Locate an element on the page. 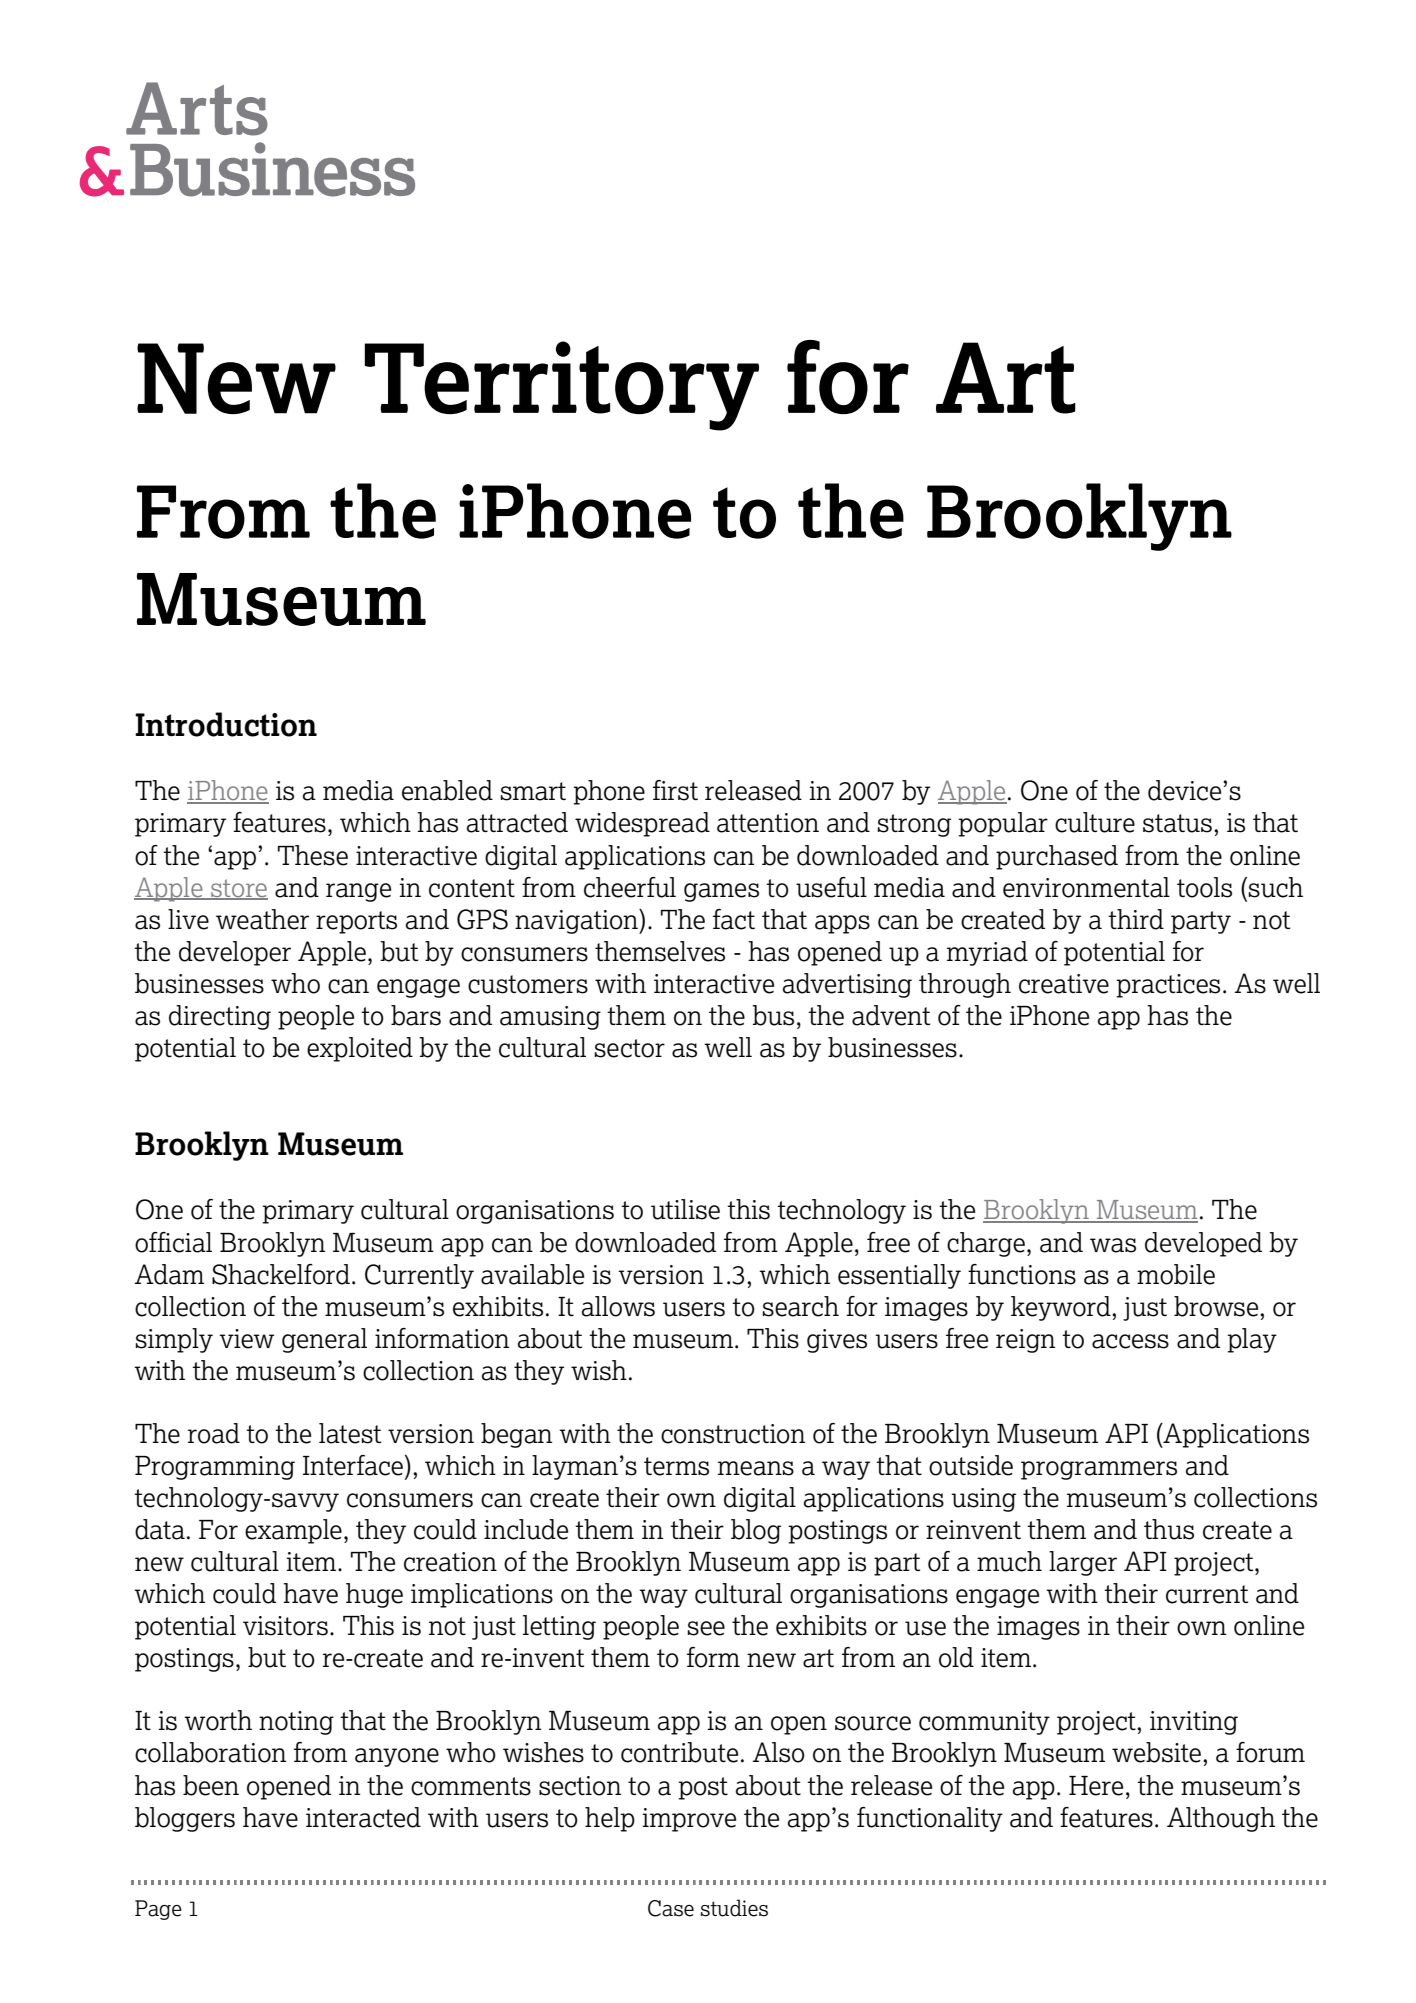 The image size is (1416, 2003). culture is located at coordinates (1095, 822).
